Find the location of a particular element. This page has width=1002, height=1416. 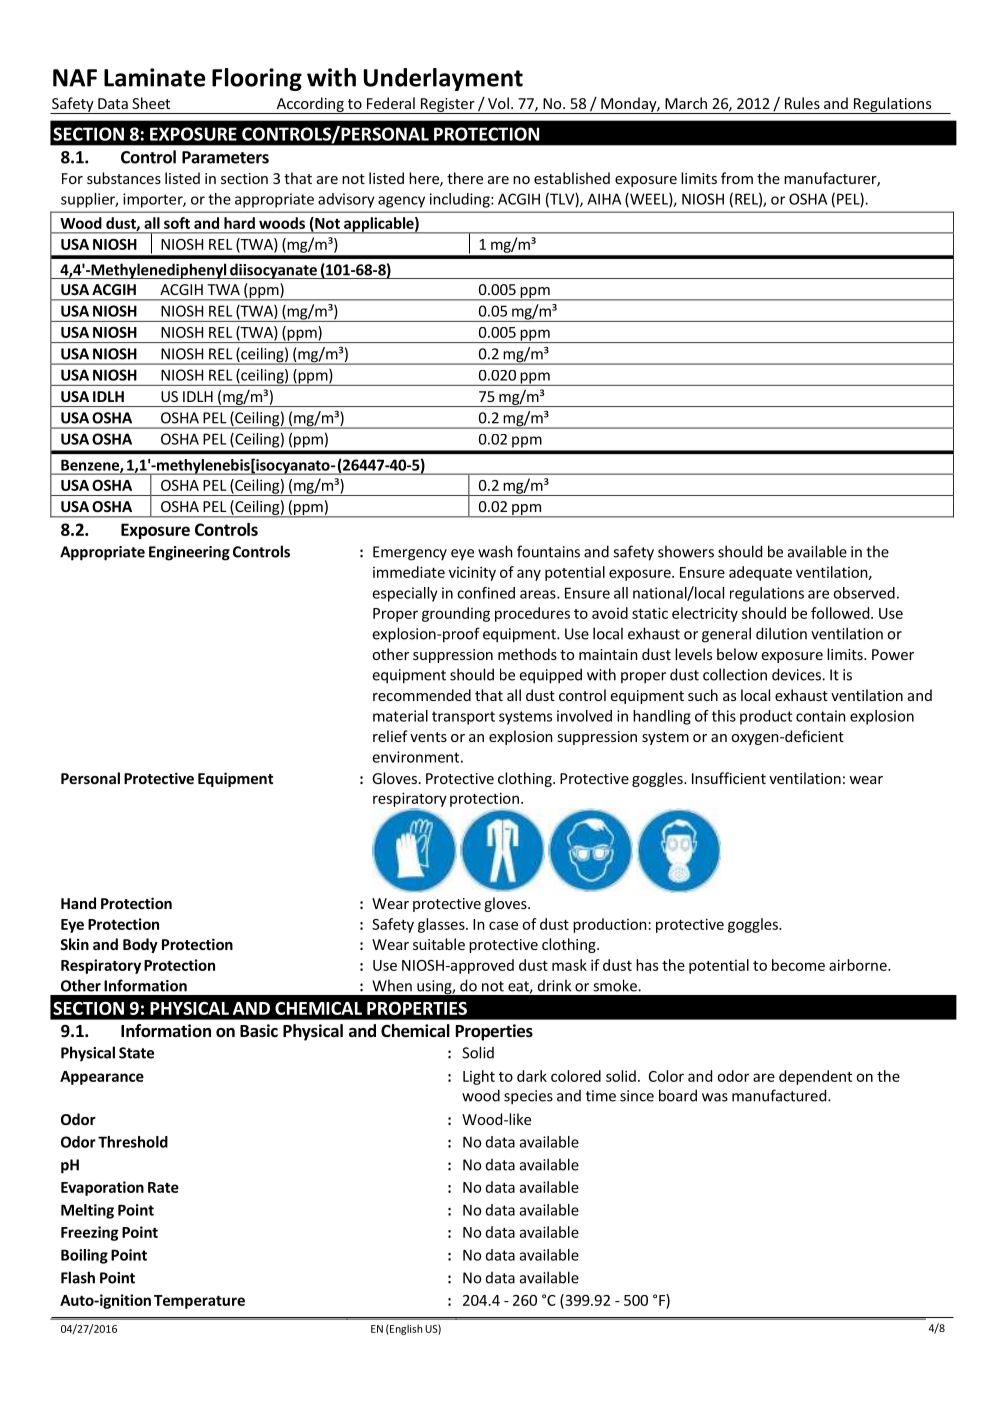

adequate is located at coordinates (760, 573).
